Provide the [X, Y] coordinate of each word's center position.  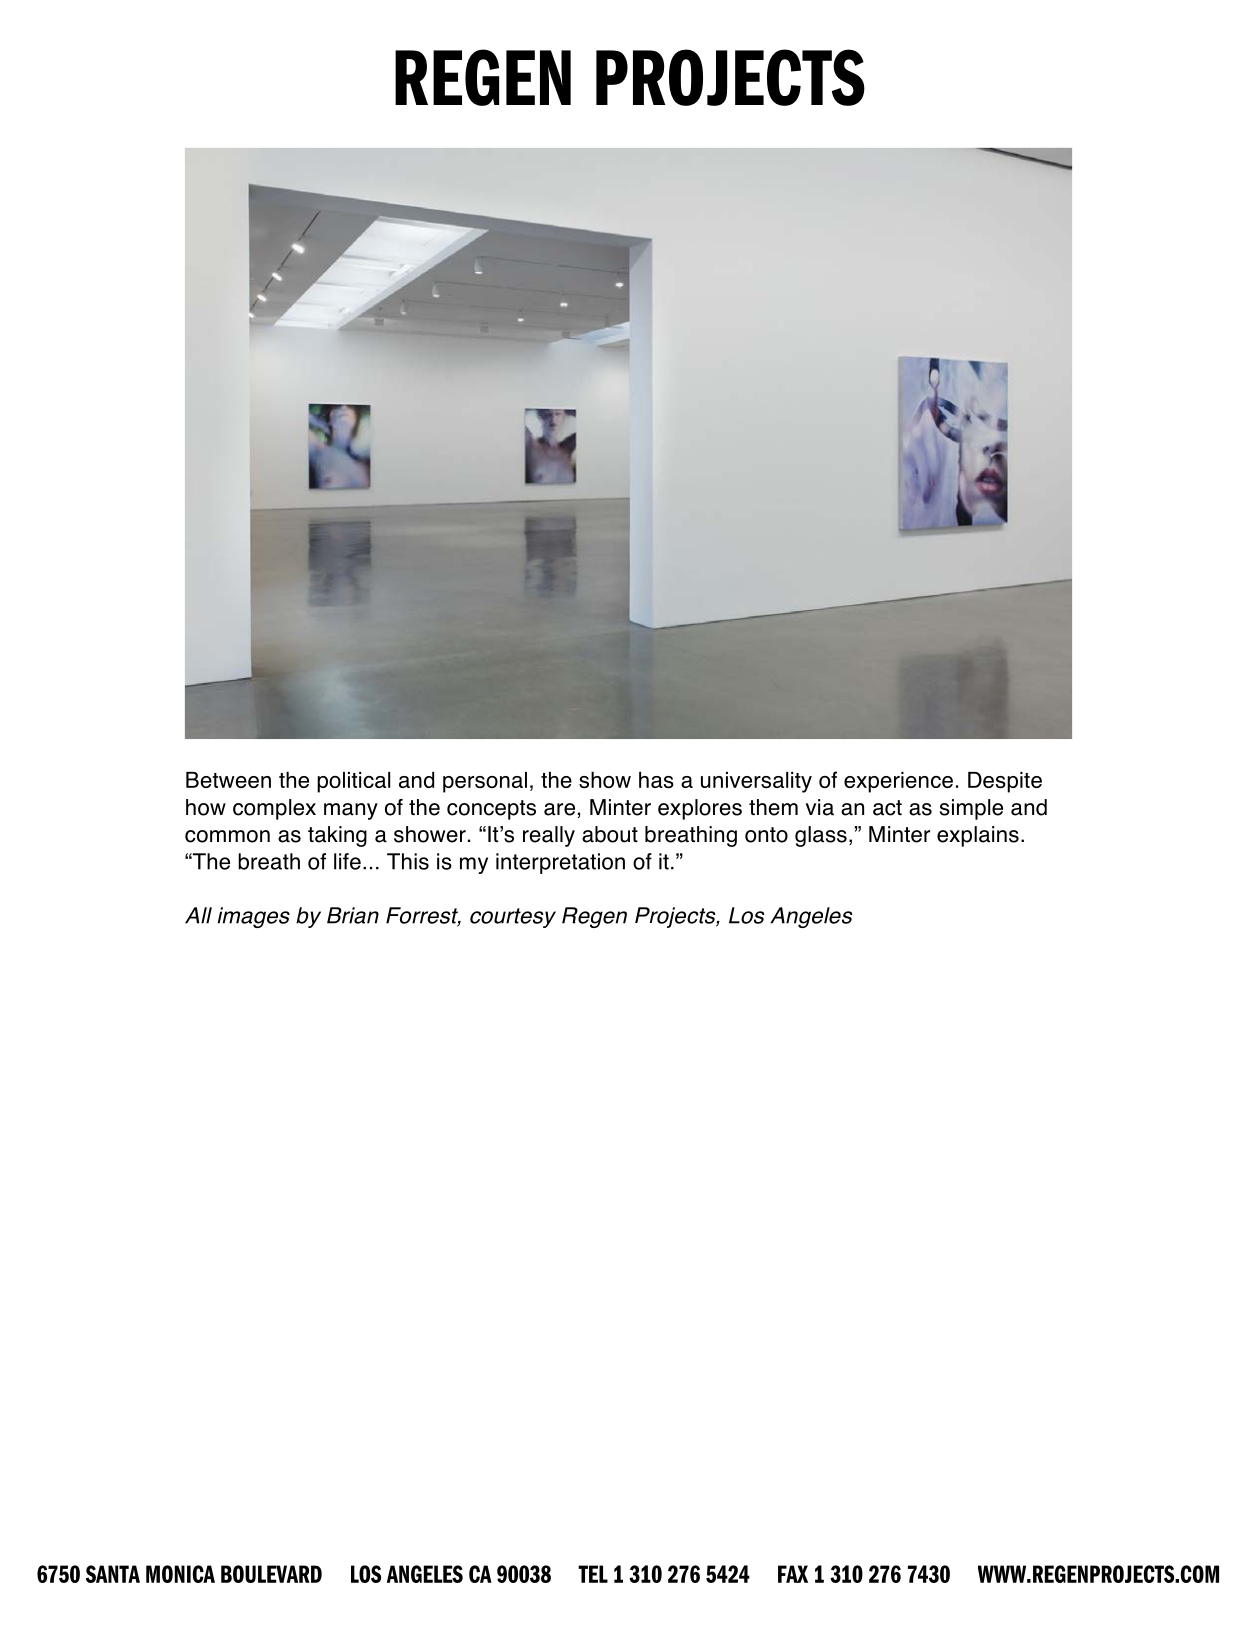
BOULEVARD [271, 1574]
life [347, 861]
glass [821, 836]
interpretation [560, 863]
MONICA [180, 1574]
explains [978, 836]
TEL [593, 1574]
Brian [353, 915]
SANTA [113, 1574]
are [559, 809]
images [254, 917]
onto [766, 835]
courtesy [513, 918]
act [887, 808]
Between [228, 780]
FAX [793, 1574]
